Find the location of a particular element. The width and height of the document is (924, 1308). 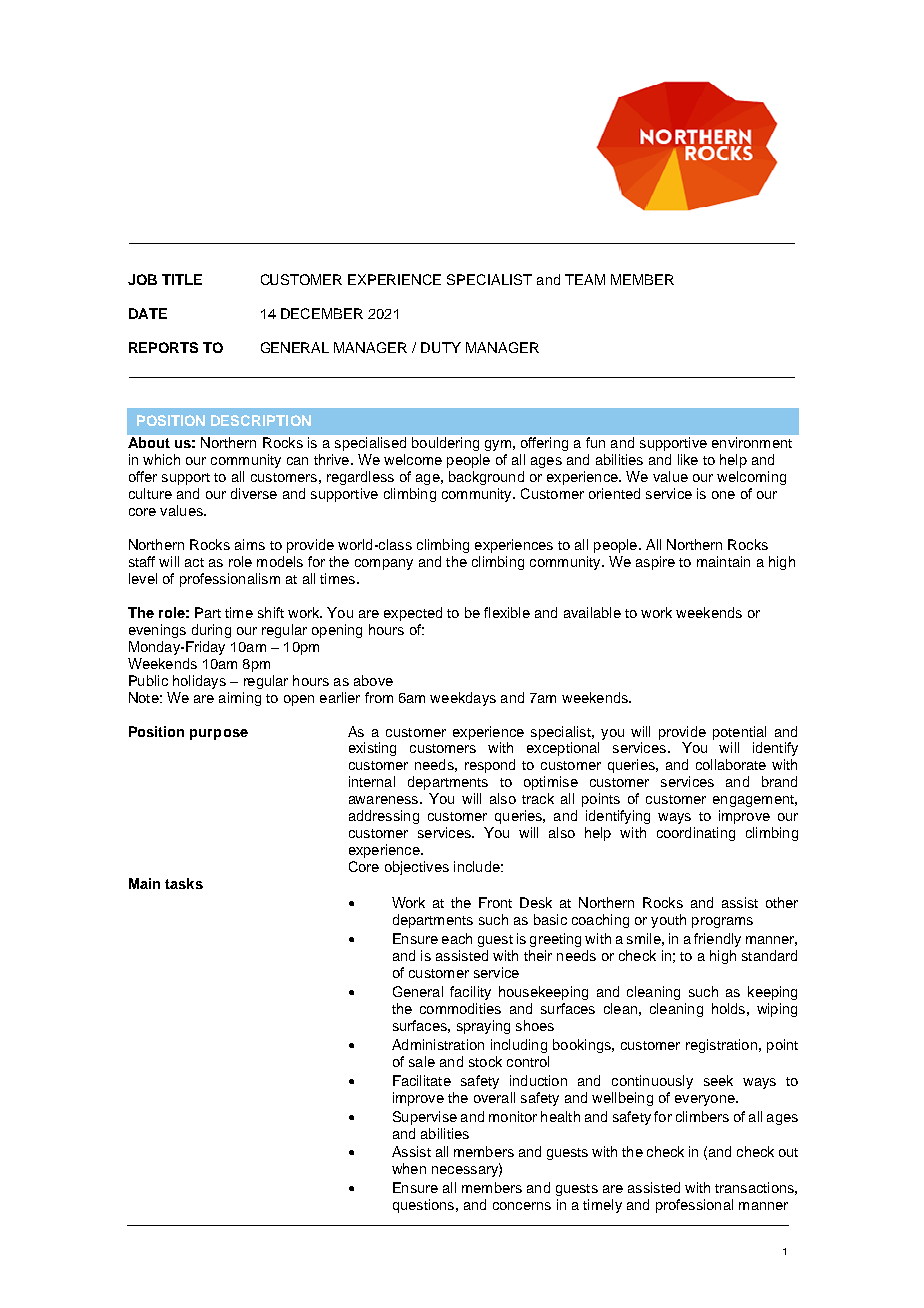

TITLE is located at coordinates (182, 279).
